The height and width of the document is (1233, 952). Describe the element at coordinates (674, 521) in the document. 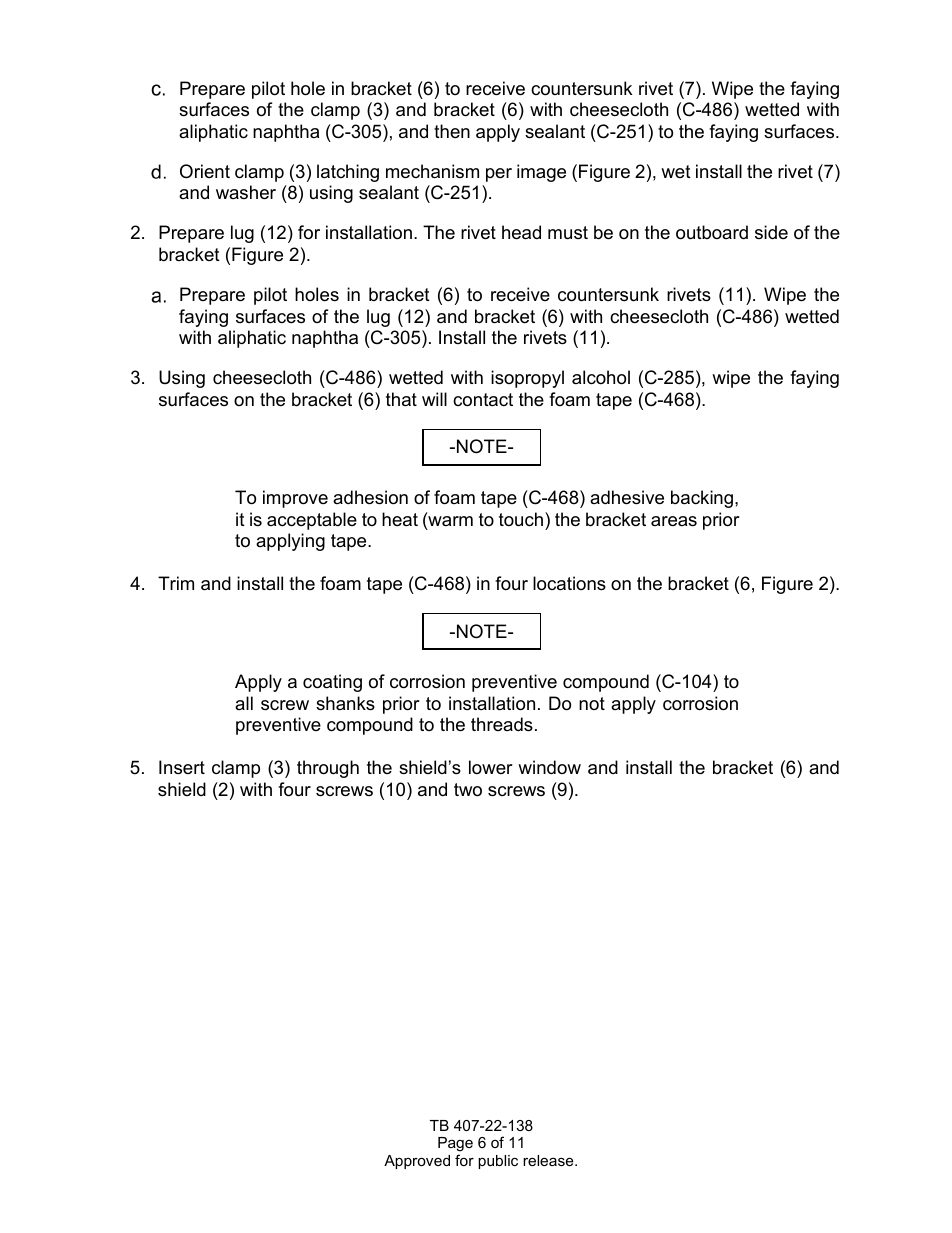

I see `areas` at that location.
